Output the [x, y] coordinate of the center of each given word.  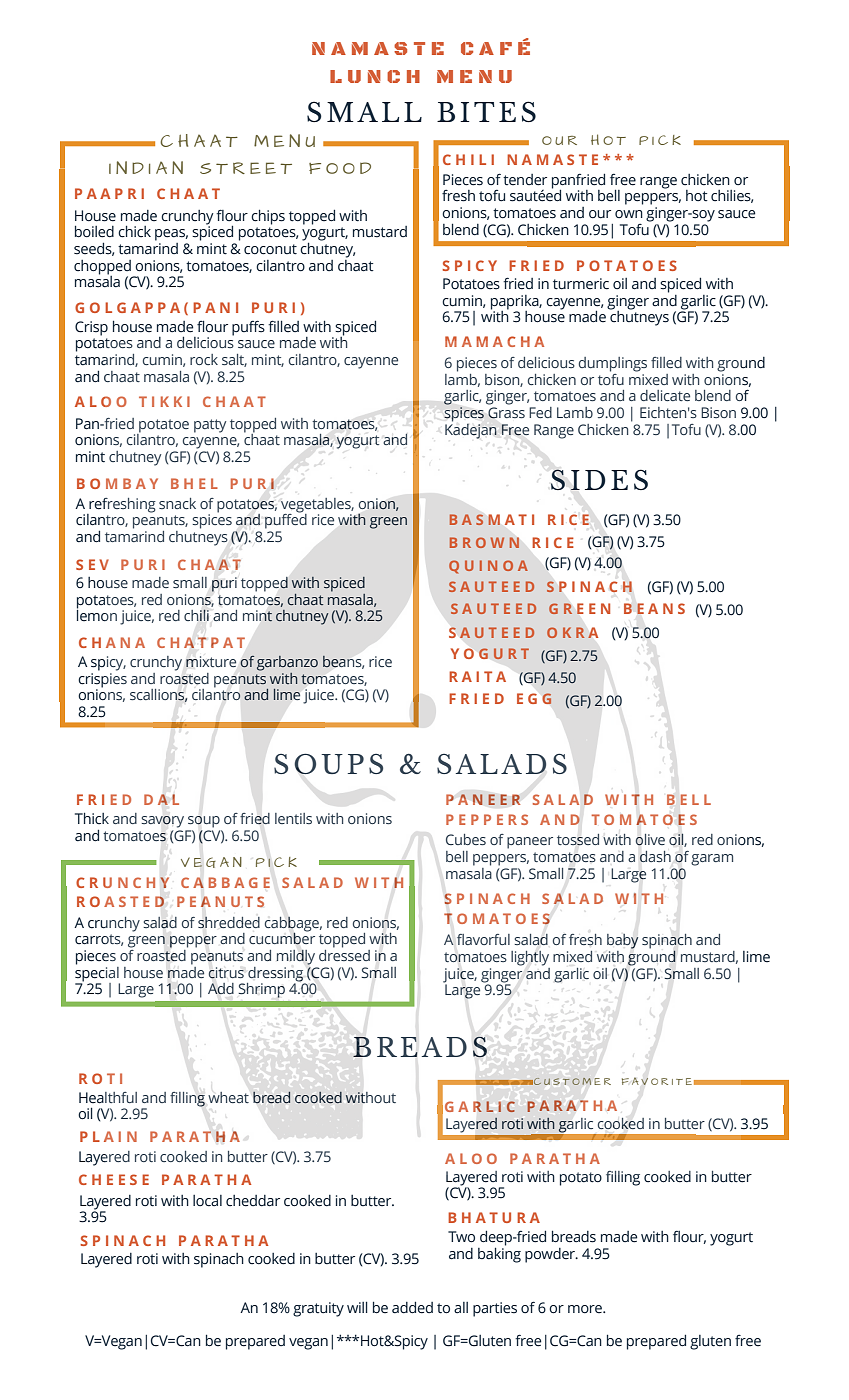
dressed [344, 954]
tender [525, 180]
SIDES [599, 479]
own [629, 214]
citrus [226, 973]
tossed [578, 840]
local [207, 1201]
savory [163, 822]
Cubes [466, 839]
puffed [286, 520]
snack [177, 503]
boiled [94, 232]
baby [622, 941]
